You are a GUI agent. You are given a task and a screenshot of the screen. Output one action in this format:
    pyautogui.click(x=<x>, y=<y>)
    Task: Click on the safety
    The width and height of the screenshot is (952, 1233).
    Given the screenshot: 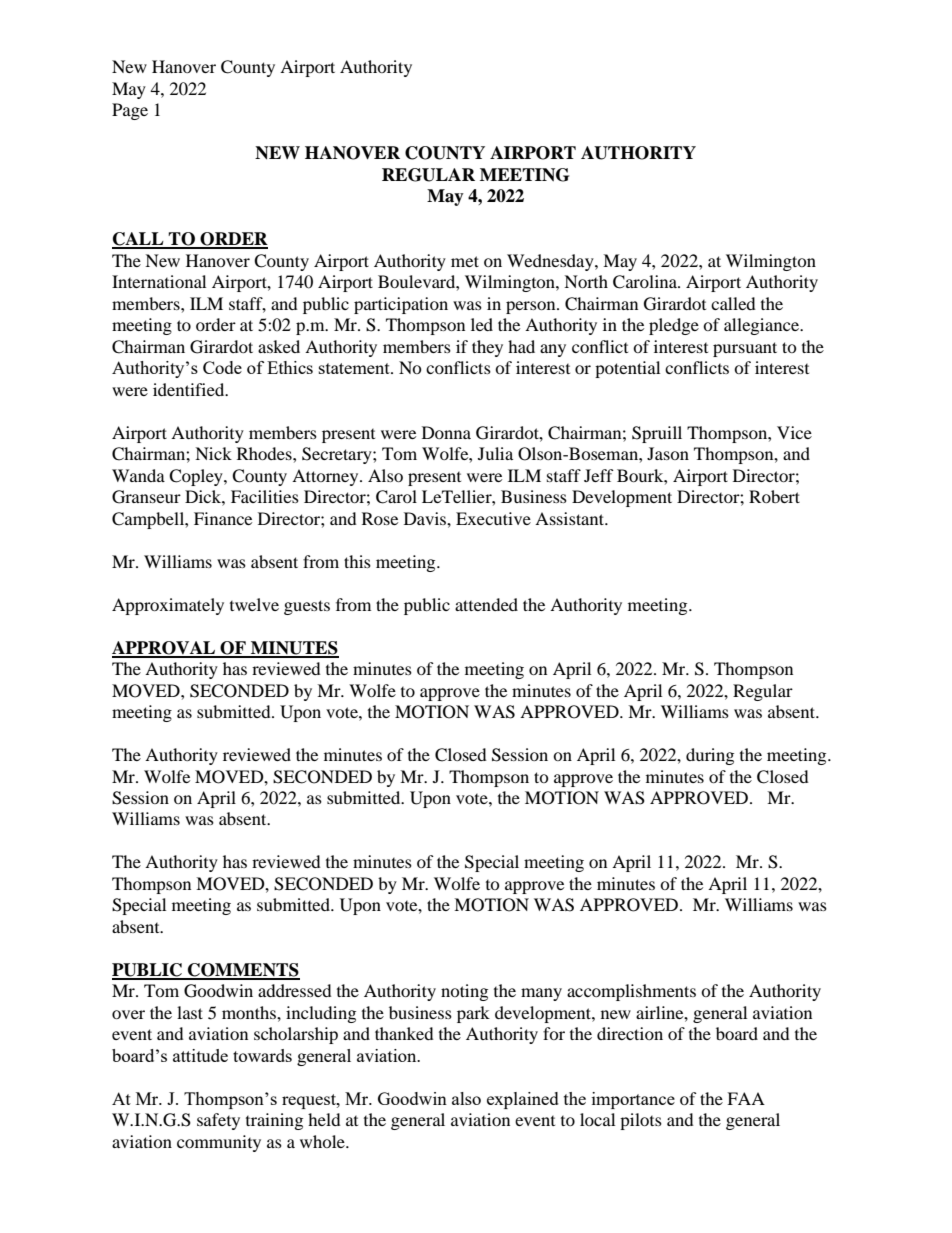 What is the action you would take?
    pyautogui.click(x=218, y=1121)
